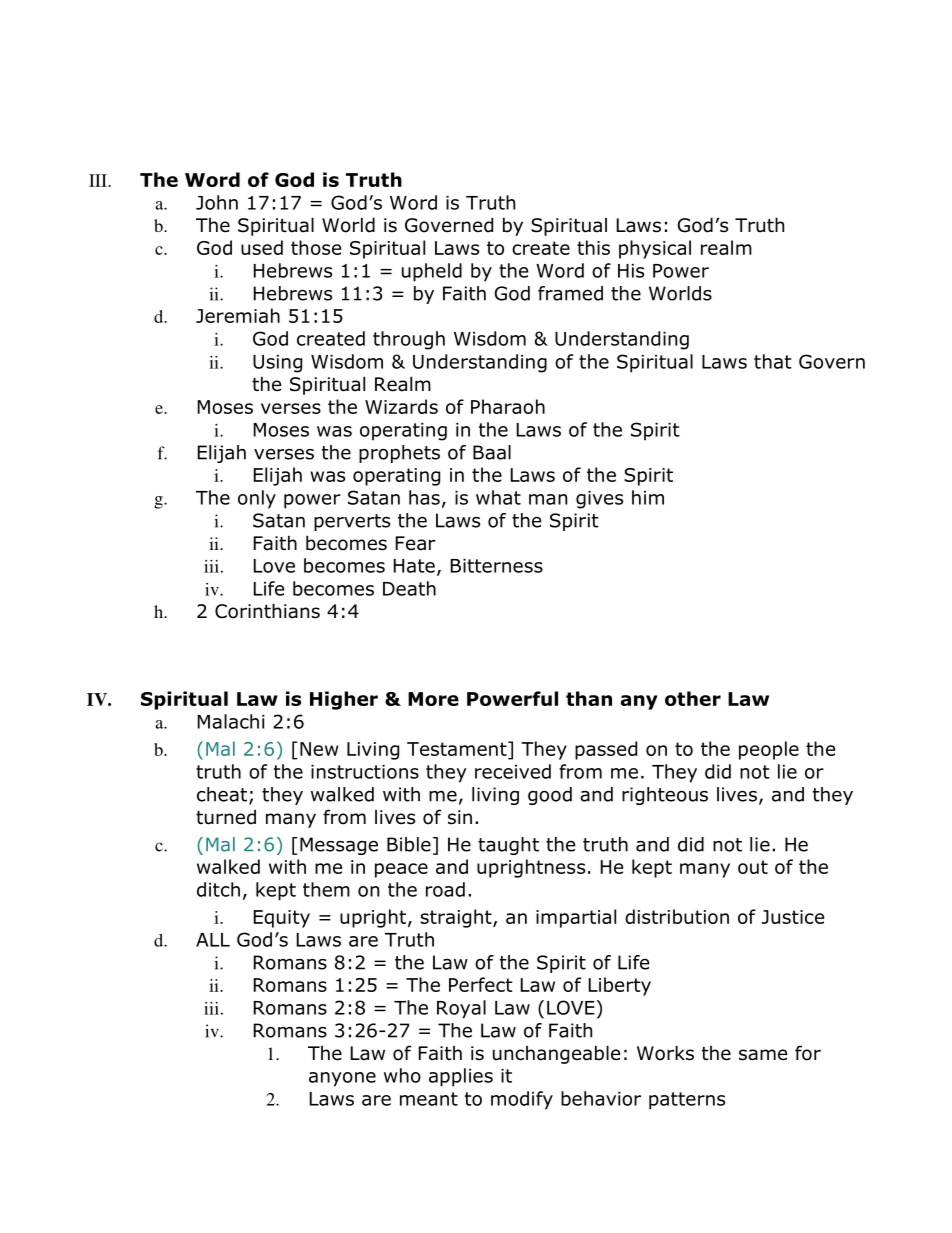  I want to click on this, so click(593, 247).
